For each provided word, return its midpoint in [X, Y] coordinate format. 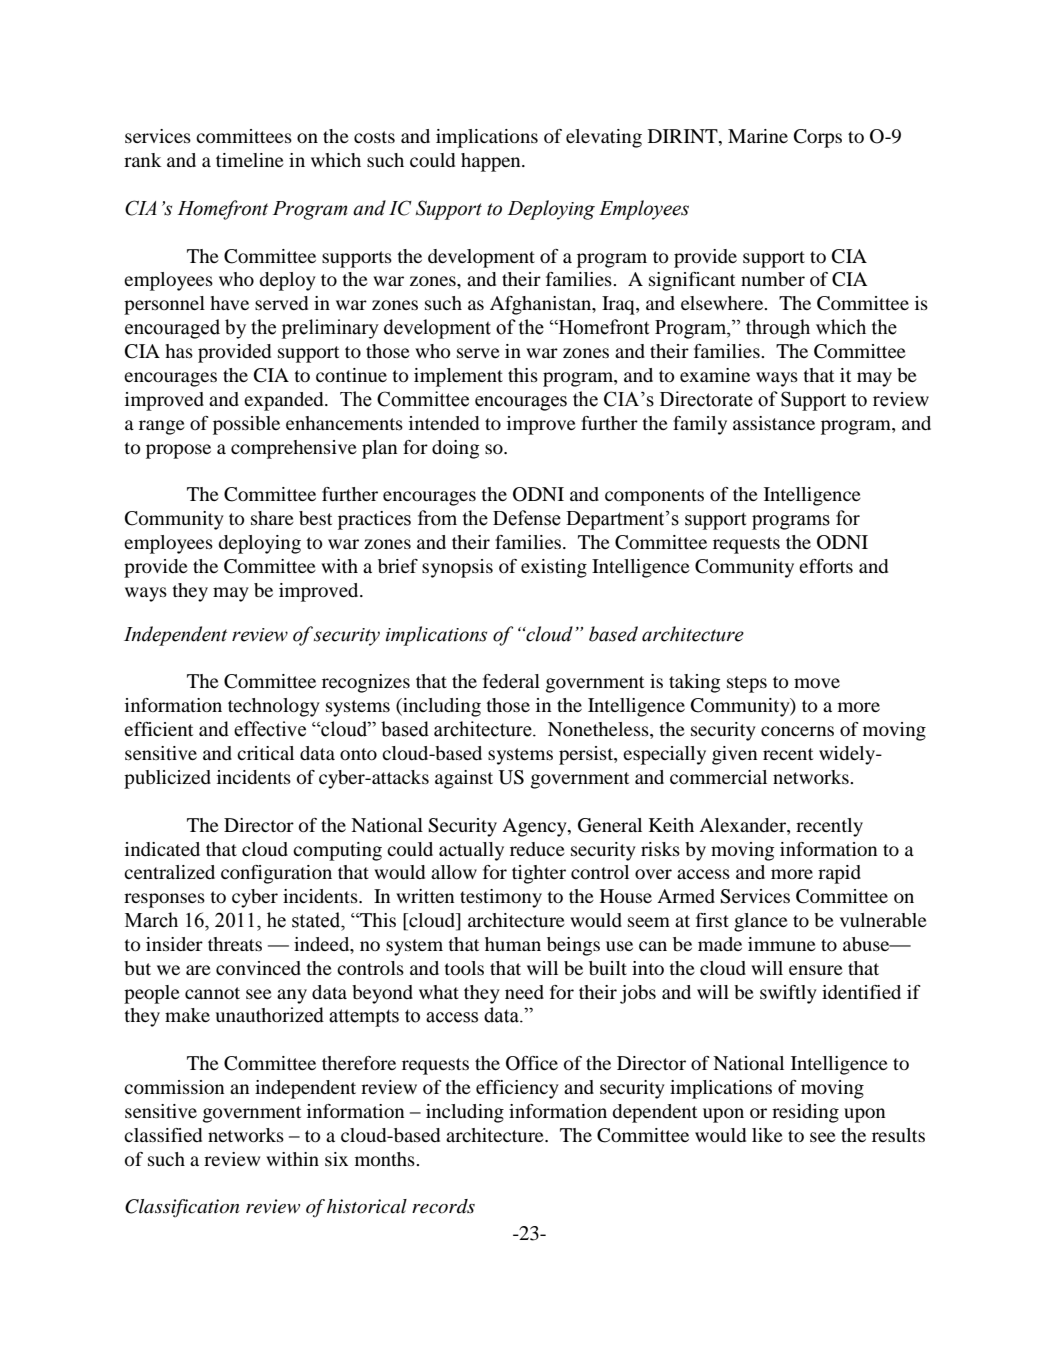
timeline [250, 160]
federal [511, 681]
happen [492, 162]
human [513, 944]
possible [246, 425]
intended [444, 423]
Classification [182, 1208]
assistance [774, 423]
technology [274, 707]
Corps [818, 138]
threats [235, 944]
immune [782, 944]
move [817, 683]
